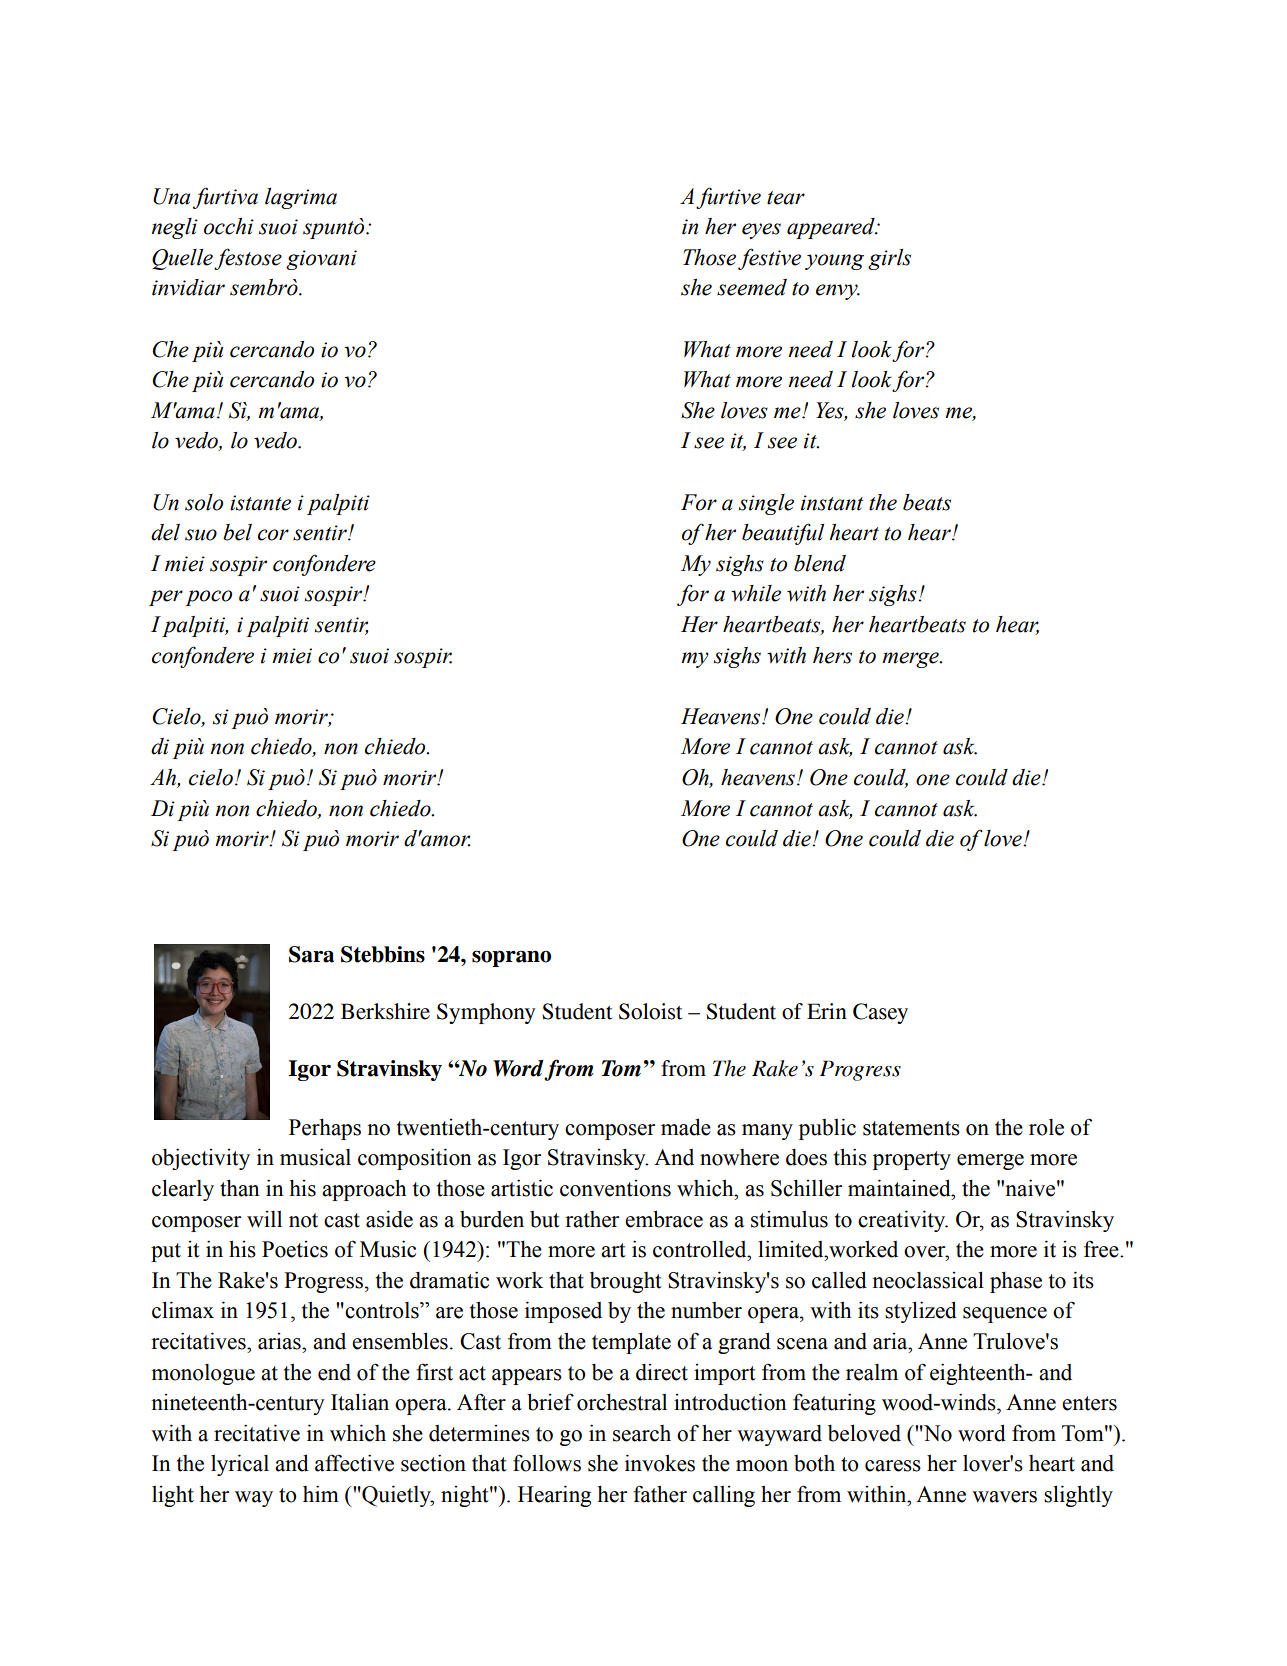 The height and width of the screenshot is (1666, 1287). What do you see at coordinates (1004, 1497) in the screenshot?
I see `wavers` at bounding box center [1004, 1497].
